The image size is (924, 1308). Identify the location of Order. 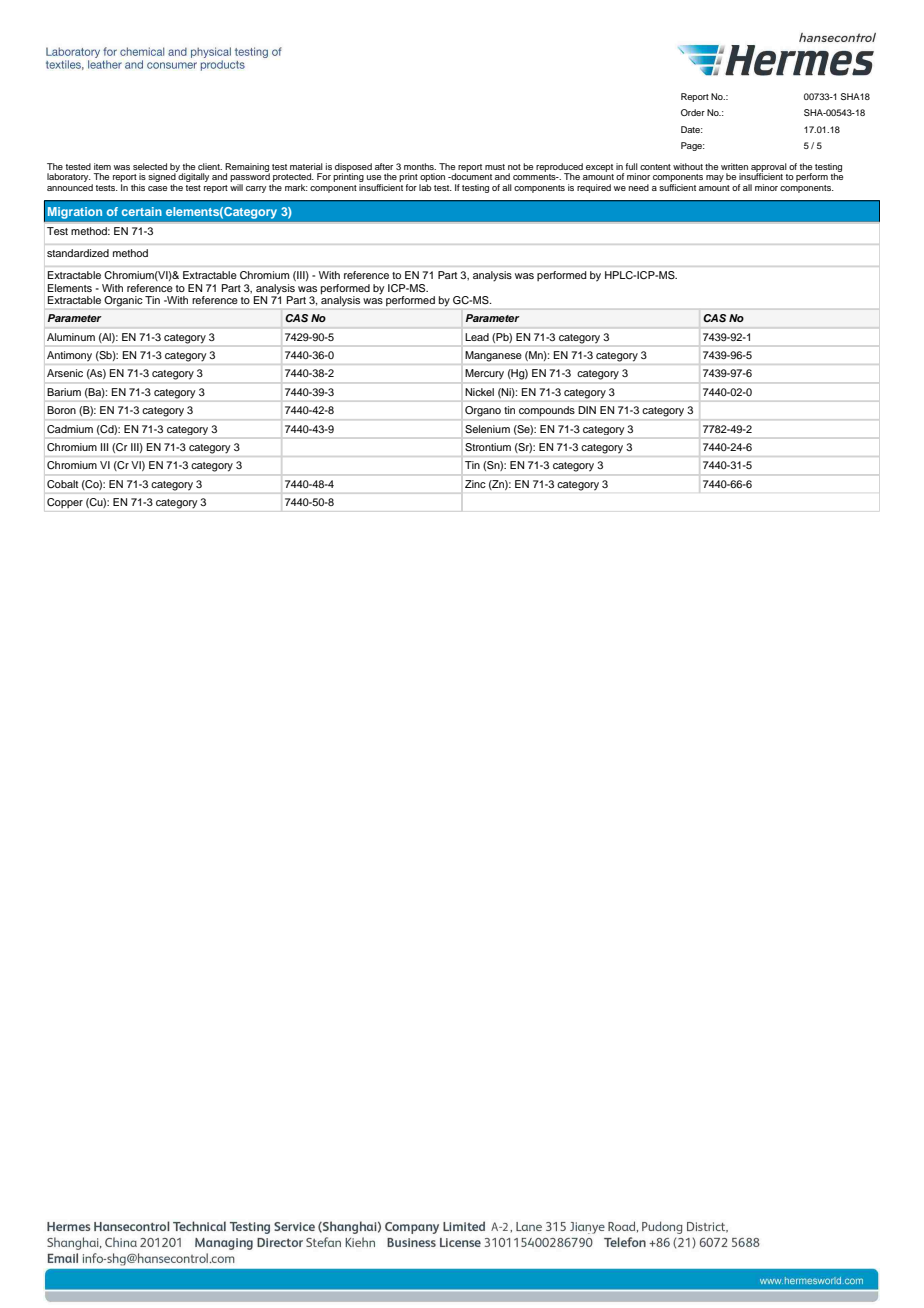
(693, 112).
